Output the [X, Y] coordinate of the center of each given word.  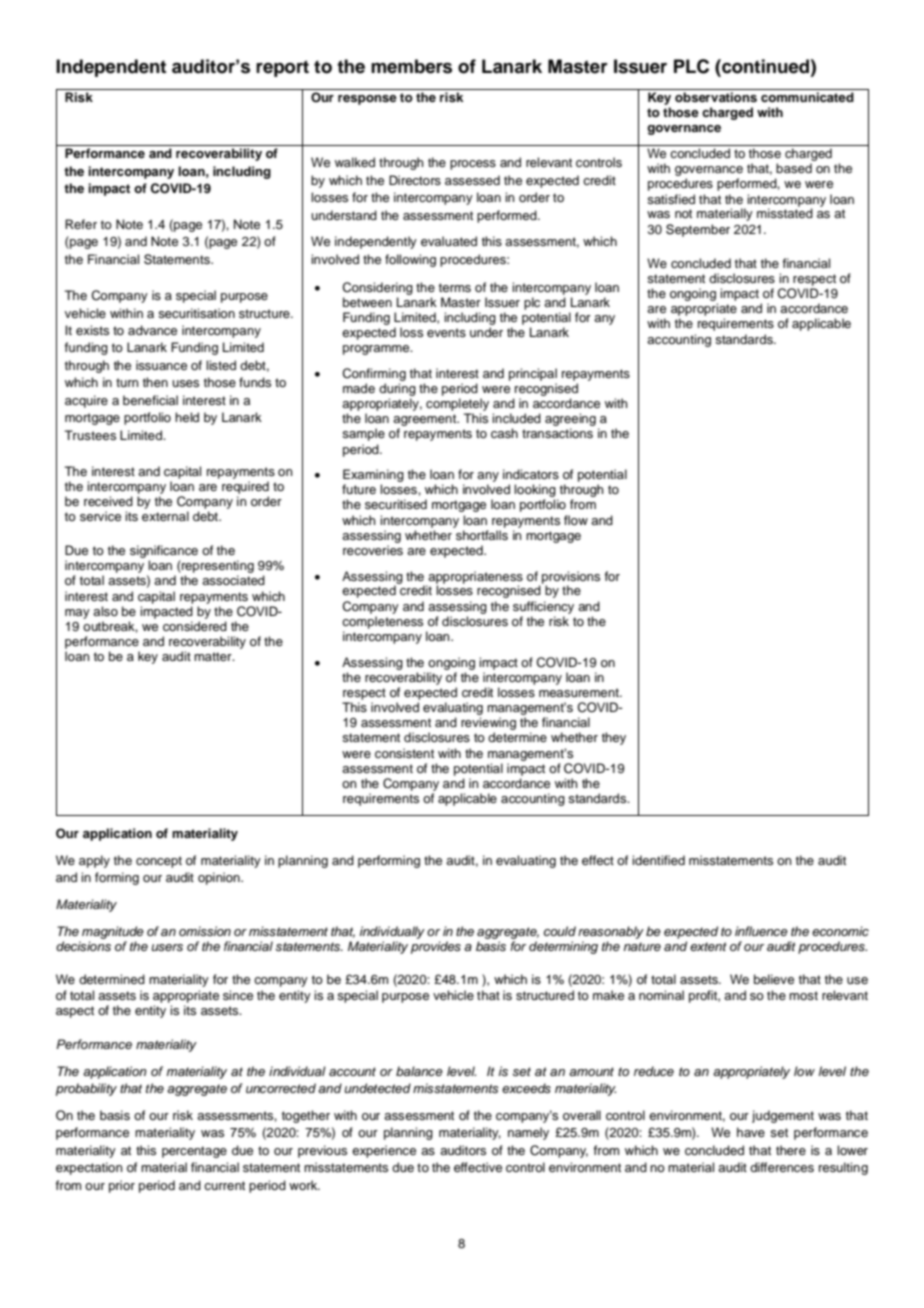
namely [528, 1133]
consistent [404, 753]
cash [504, 433]
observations [716, 97]
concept [159, 862]
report [282, 68]
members [411, 66]
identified [658, 860]
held [187, 417]
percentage [194, 1152]
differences [782, 1167]
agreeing [570, 421]
